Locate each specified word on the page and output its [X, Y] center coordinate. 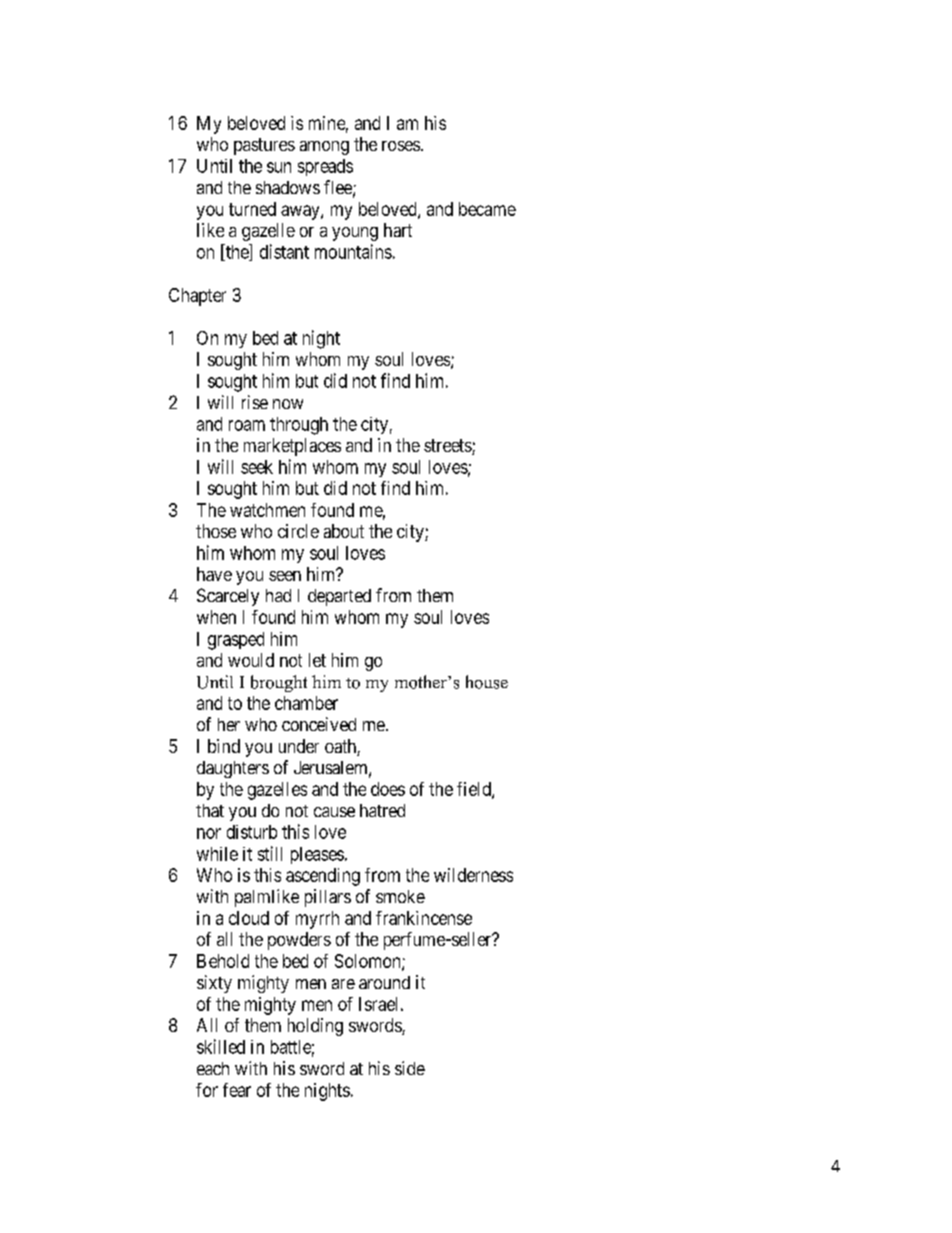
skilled [221, 1046]
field [475, 790]
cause [334, 812]
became [487, 209]
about [344, 531]
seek [257, 467]
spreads [325, 167]
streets [448, 447]
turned [252, 209]
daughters [233, 769]
